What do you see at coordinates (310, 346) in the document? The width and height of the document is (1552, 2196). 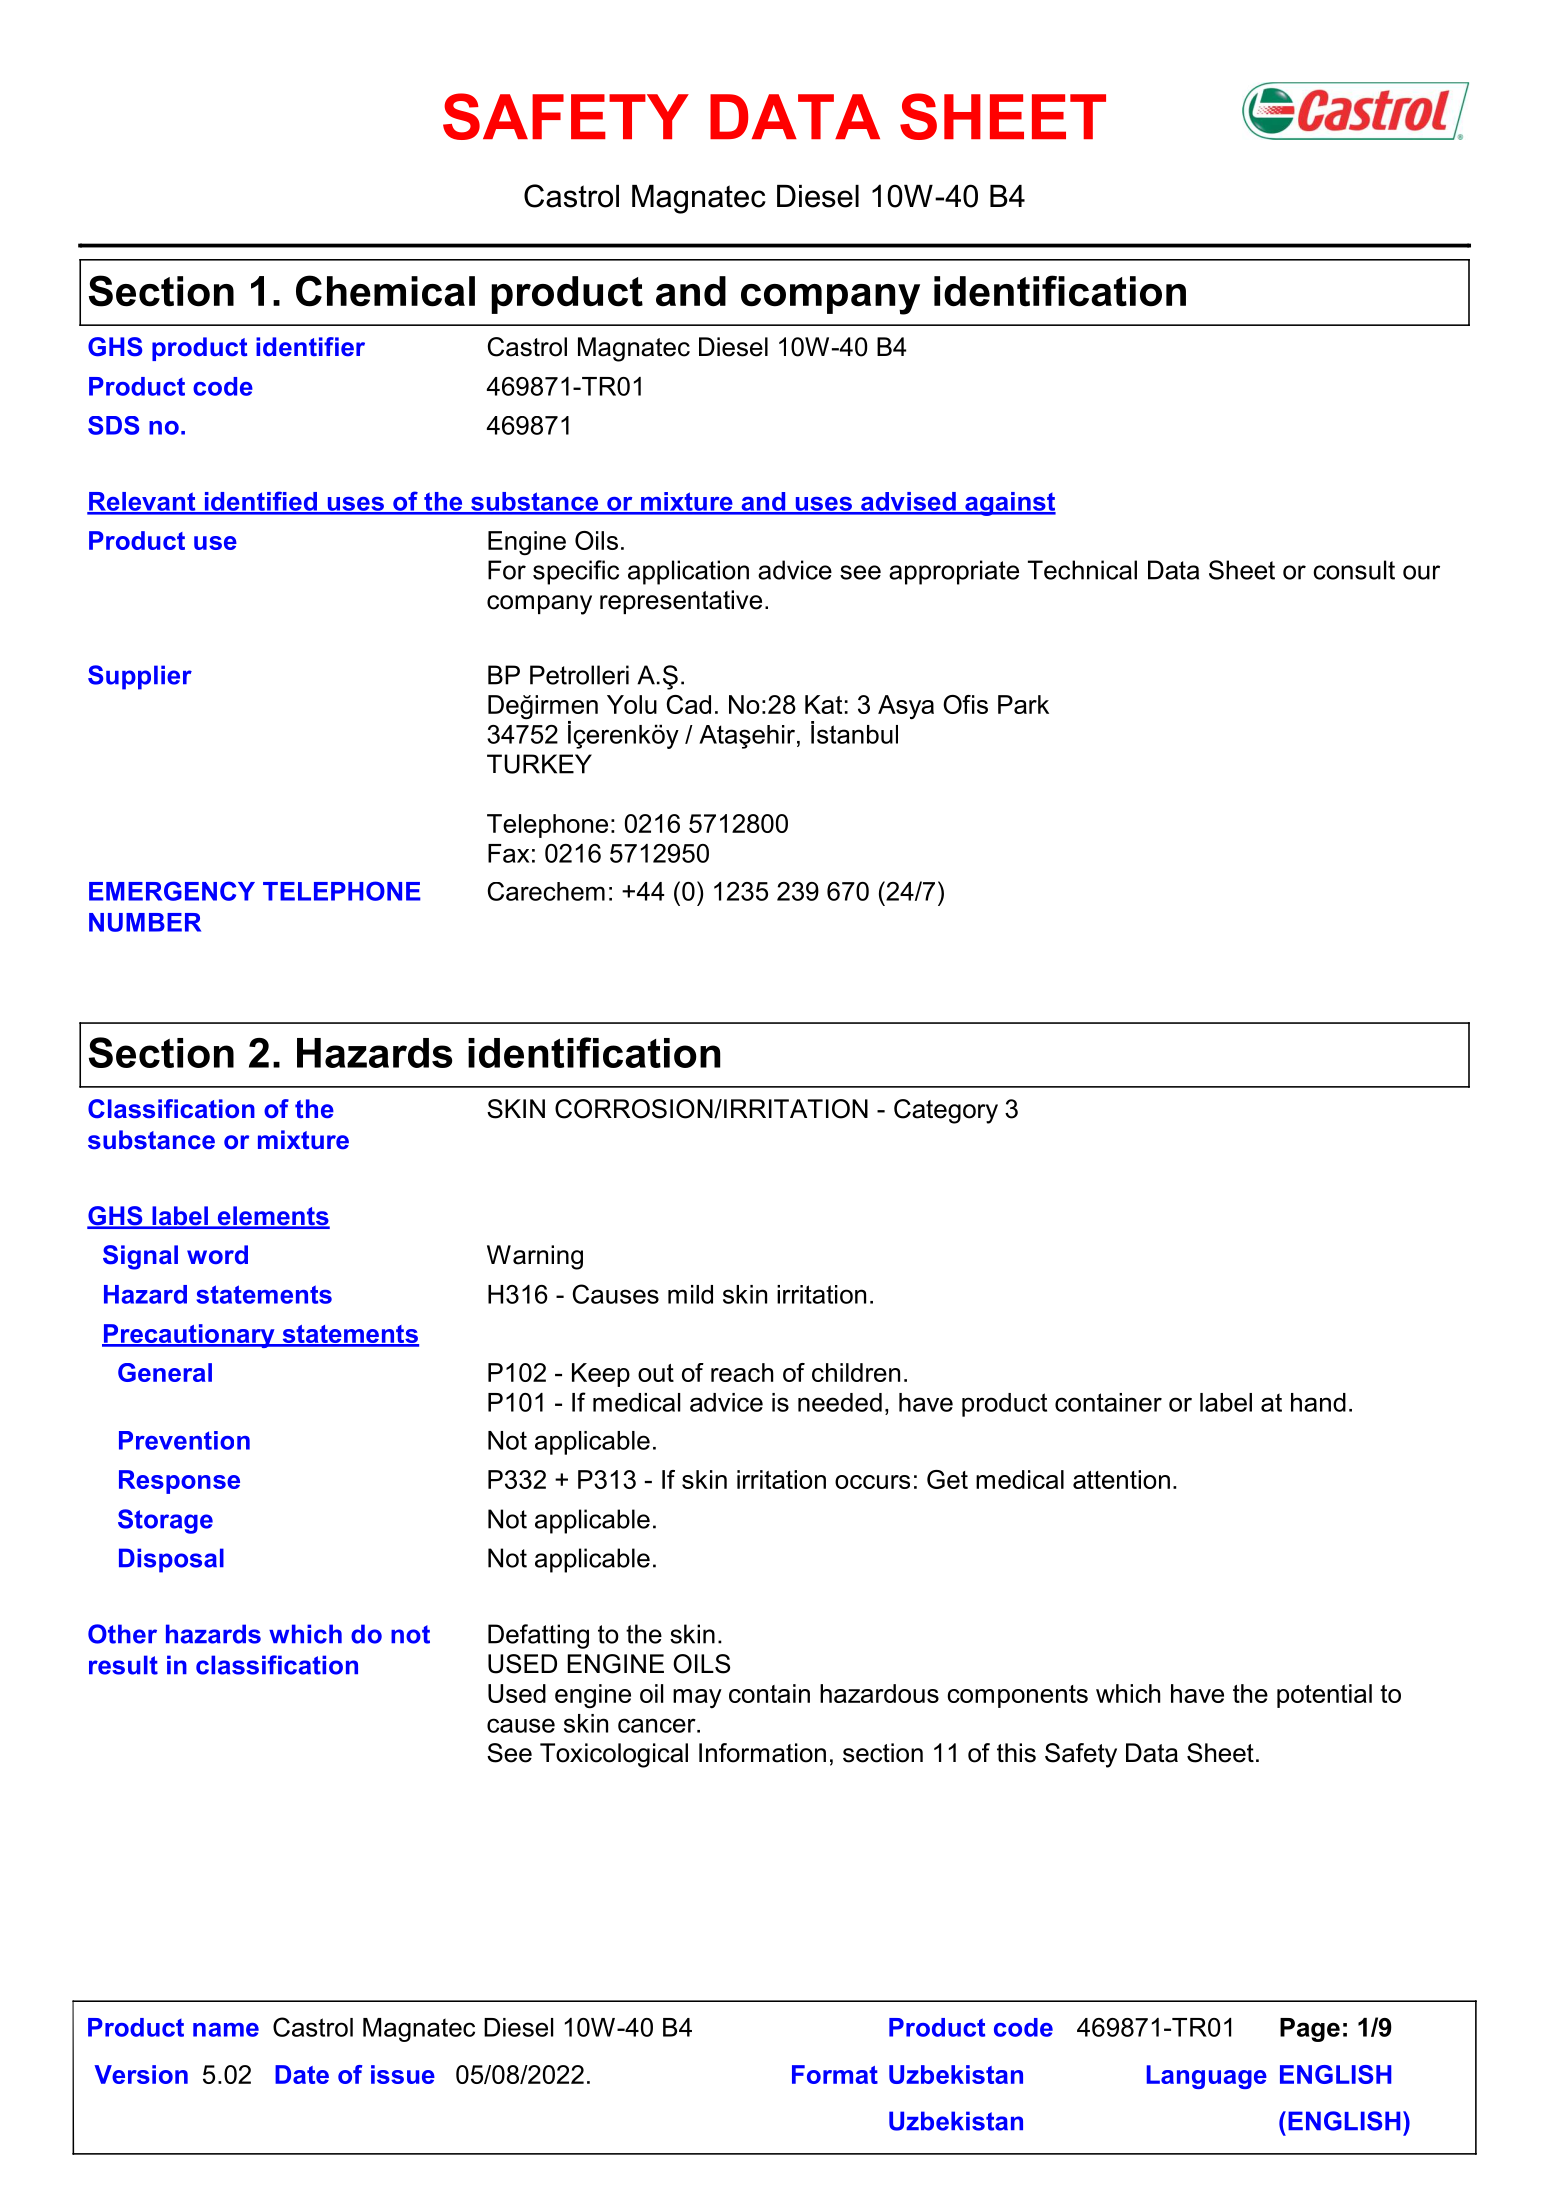 I see `identifier` at bounding box center [310, 346].
